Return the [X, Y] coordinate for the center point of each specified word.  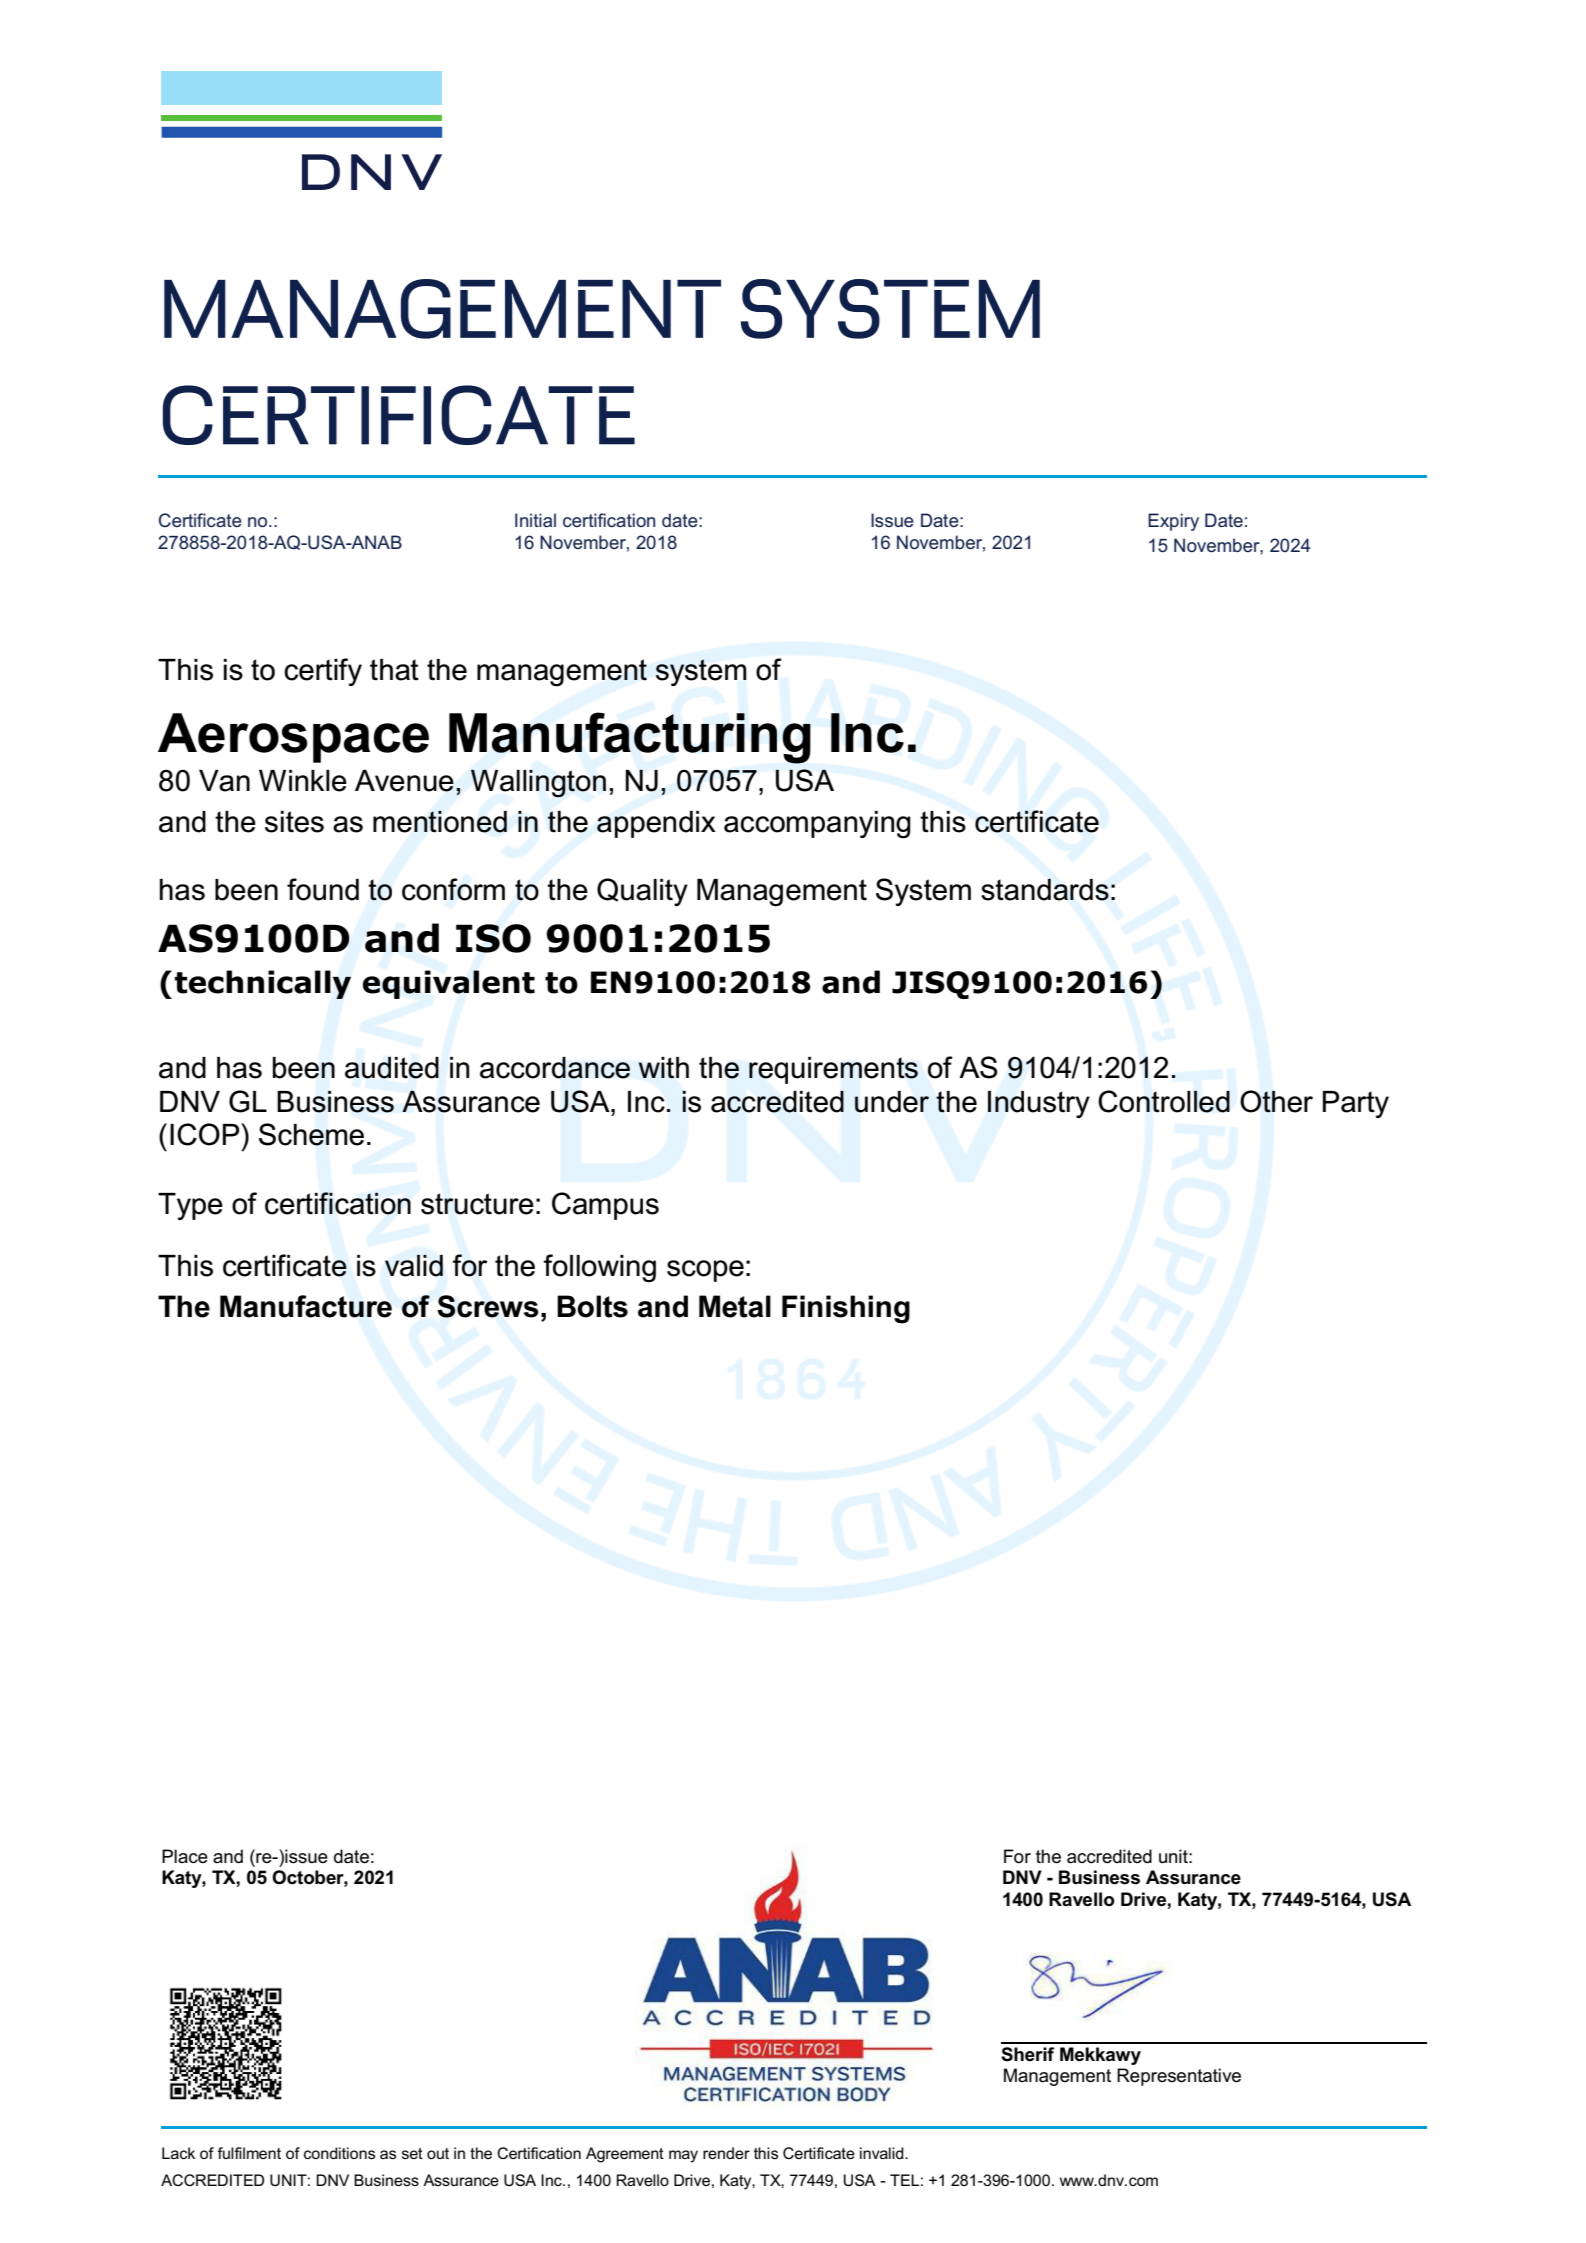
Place [185, 1856]
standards [1045, 889]
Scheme [311, 1134]
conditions [339, 2153]
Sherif [1027, 2054]
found [323, 889]
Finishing [846, 1309]
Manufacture [306, 1306]
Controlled [1164, 1101]
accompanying [817, 825]
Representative [1179, 2077]
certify [323, 672]
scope [705, 1271]
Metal [735, 1306]
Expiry [1173, 522]
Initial [535, 520]
